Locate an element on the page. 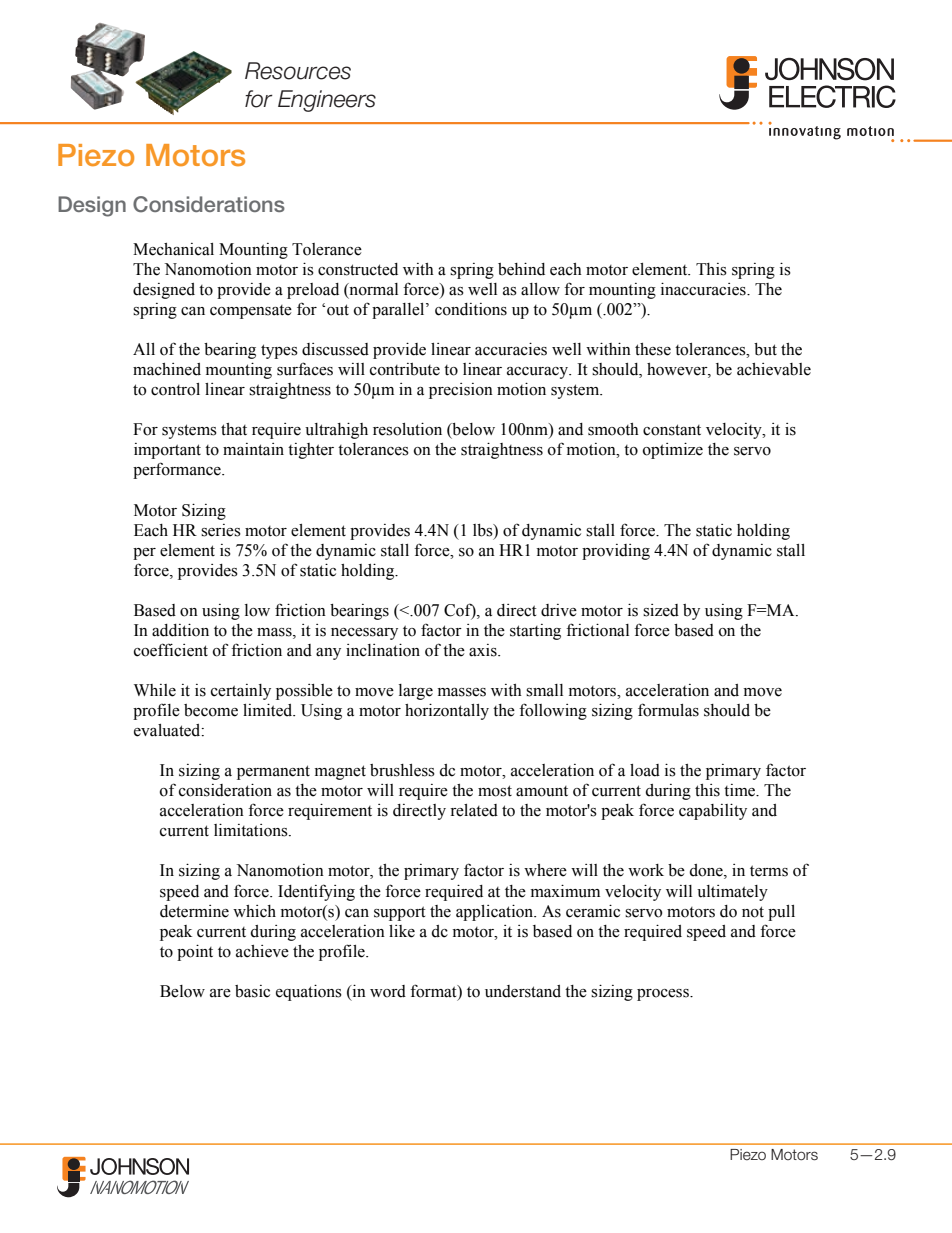 The width and height of the page is (952, 1233). series is located at coordinates (221, 530).
